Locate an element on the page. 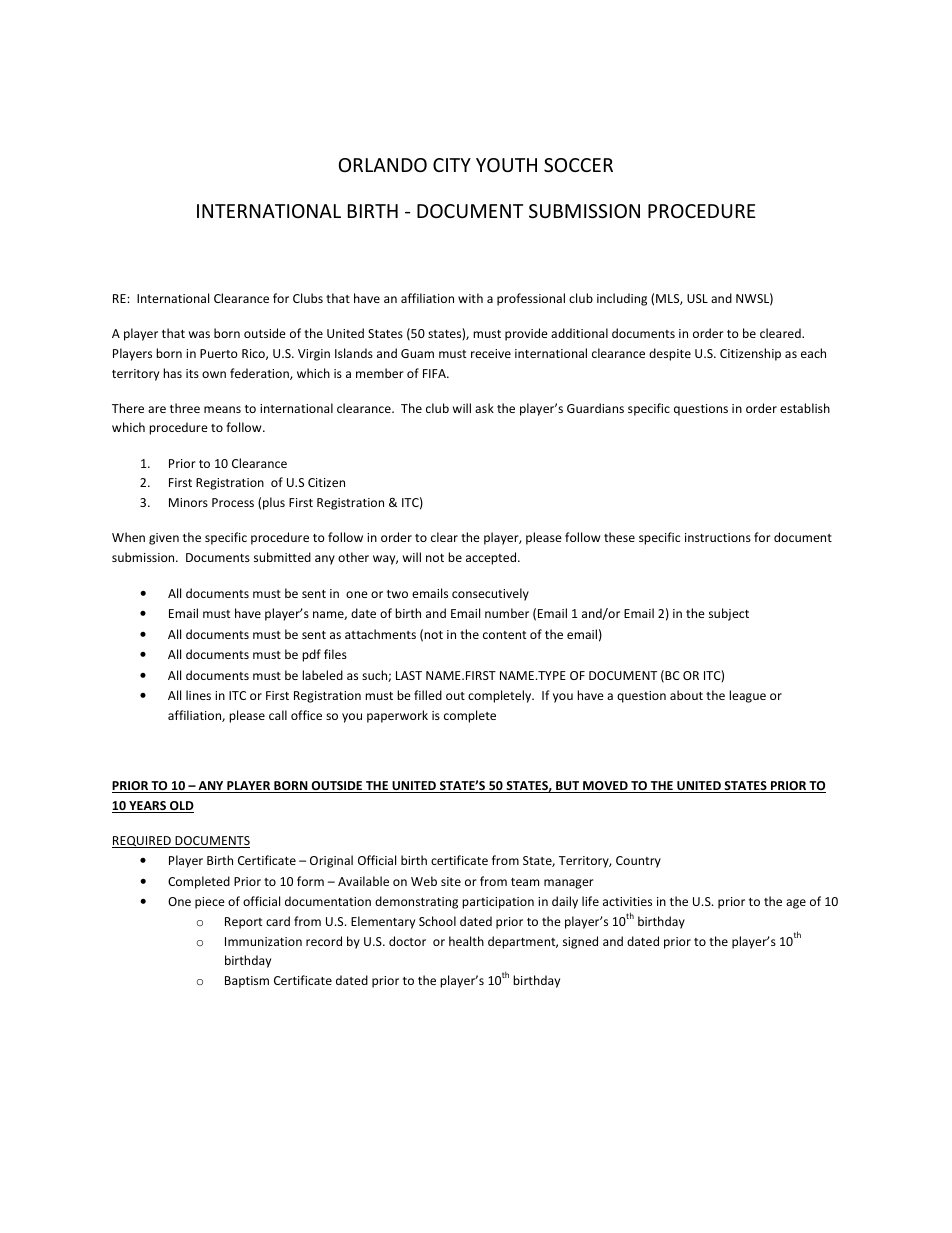  SOCCER is located at coordinates (578, 165).
